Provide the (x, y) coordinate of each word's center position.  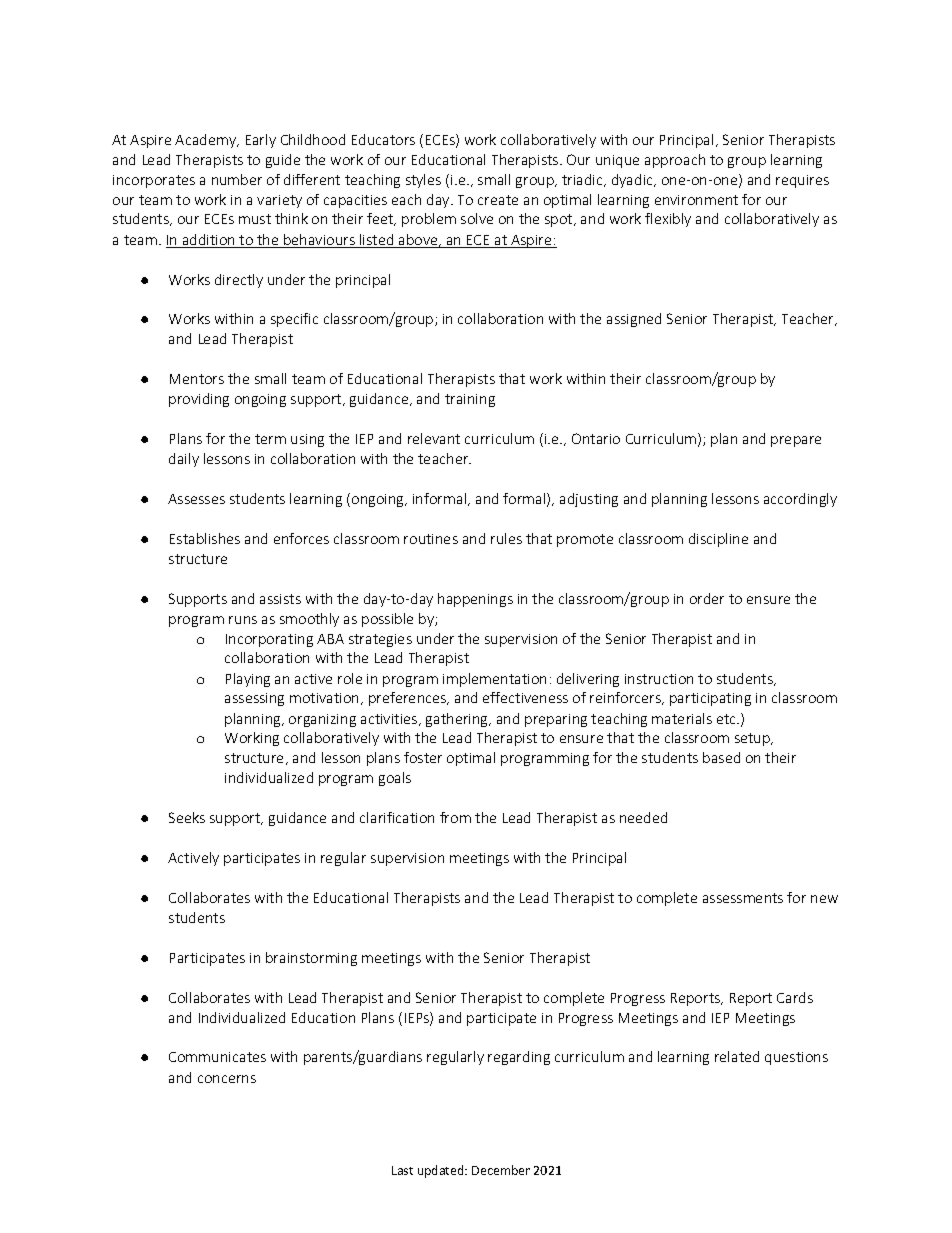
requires (802, 181)
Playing (248, 680)
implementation (494, 680)
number (237, 179)
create (498, 200)
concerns (227, 1079)
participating (710, 699)
